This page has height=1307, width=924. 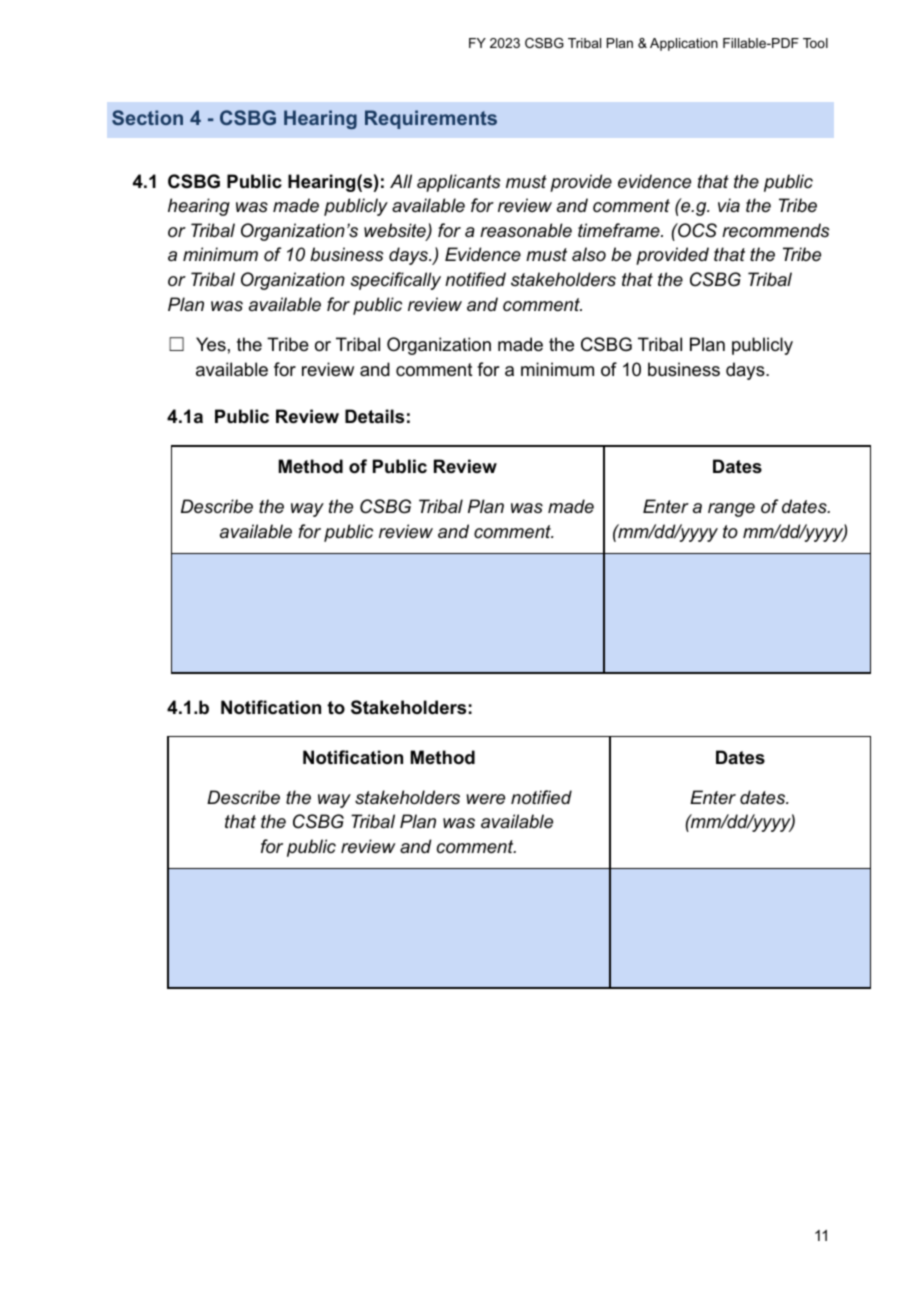 I want to click on Yes, so click(x=211, y=344).
